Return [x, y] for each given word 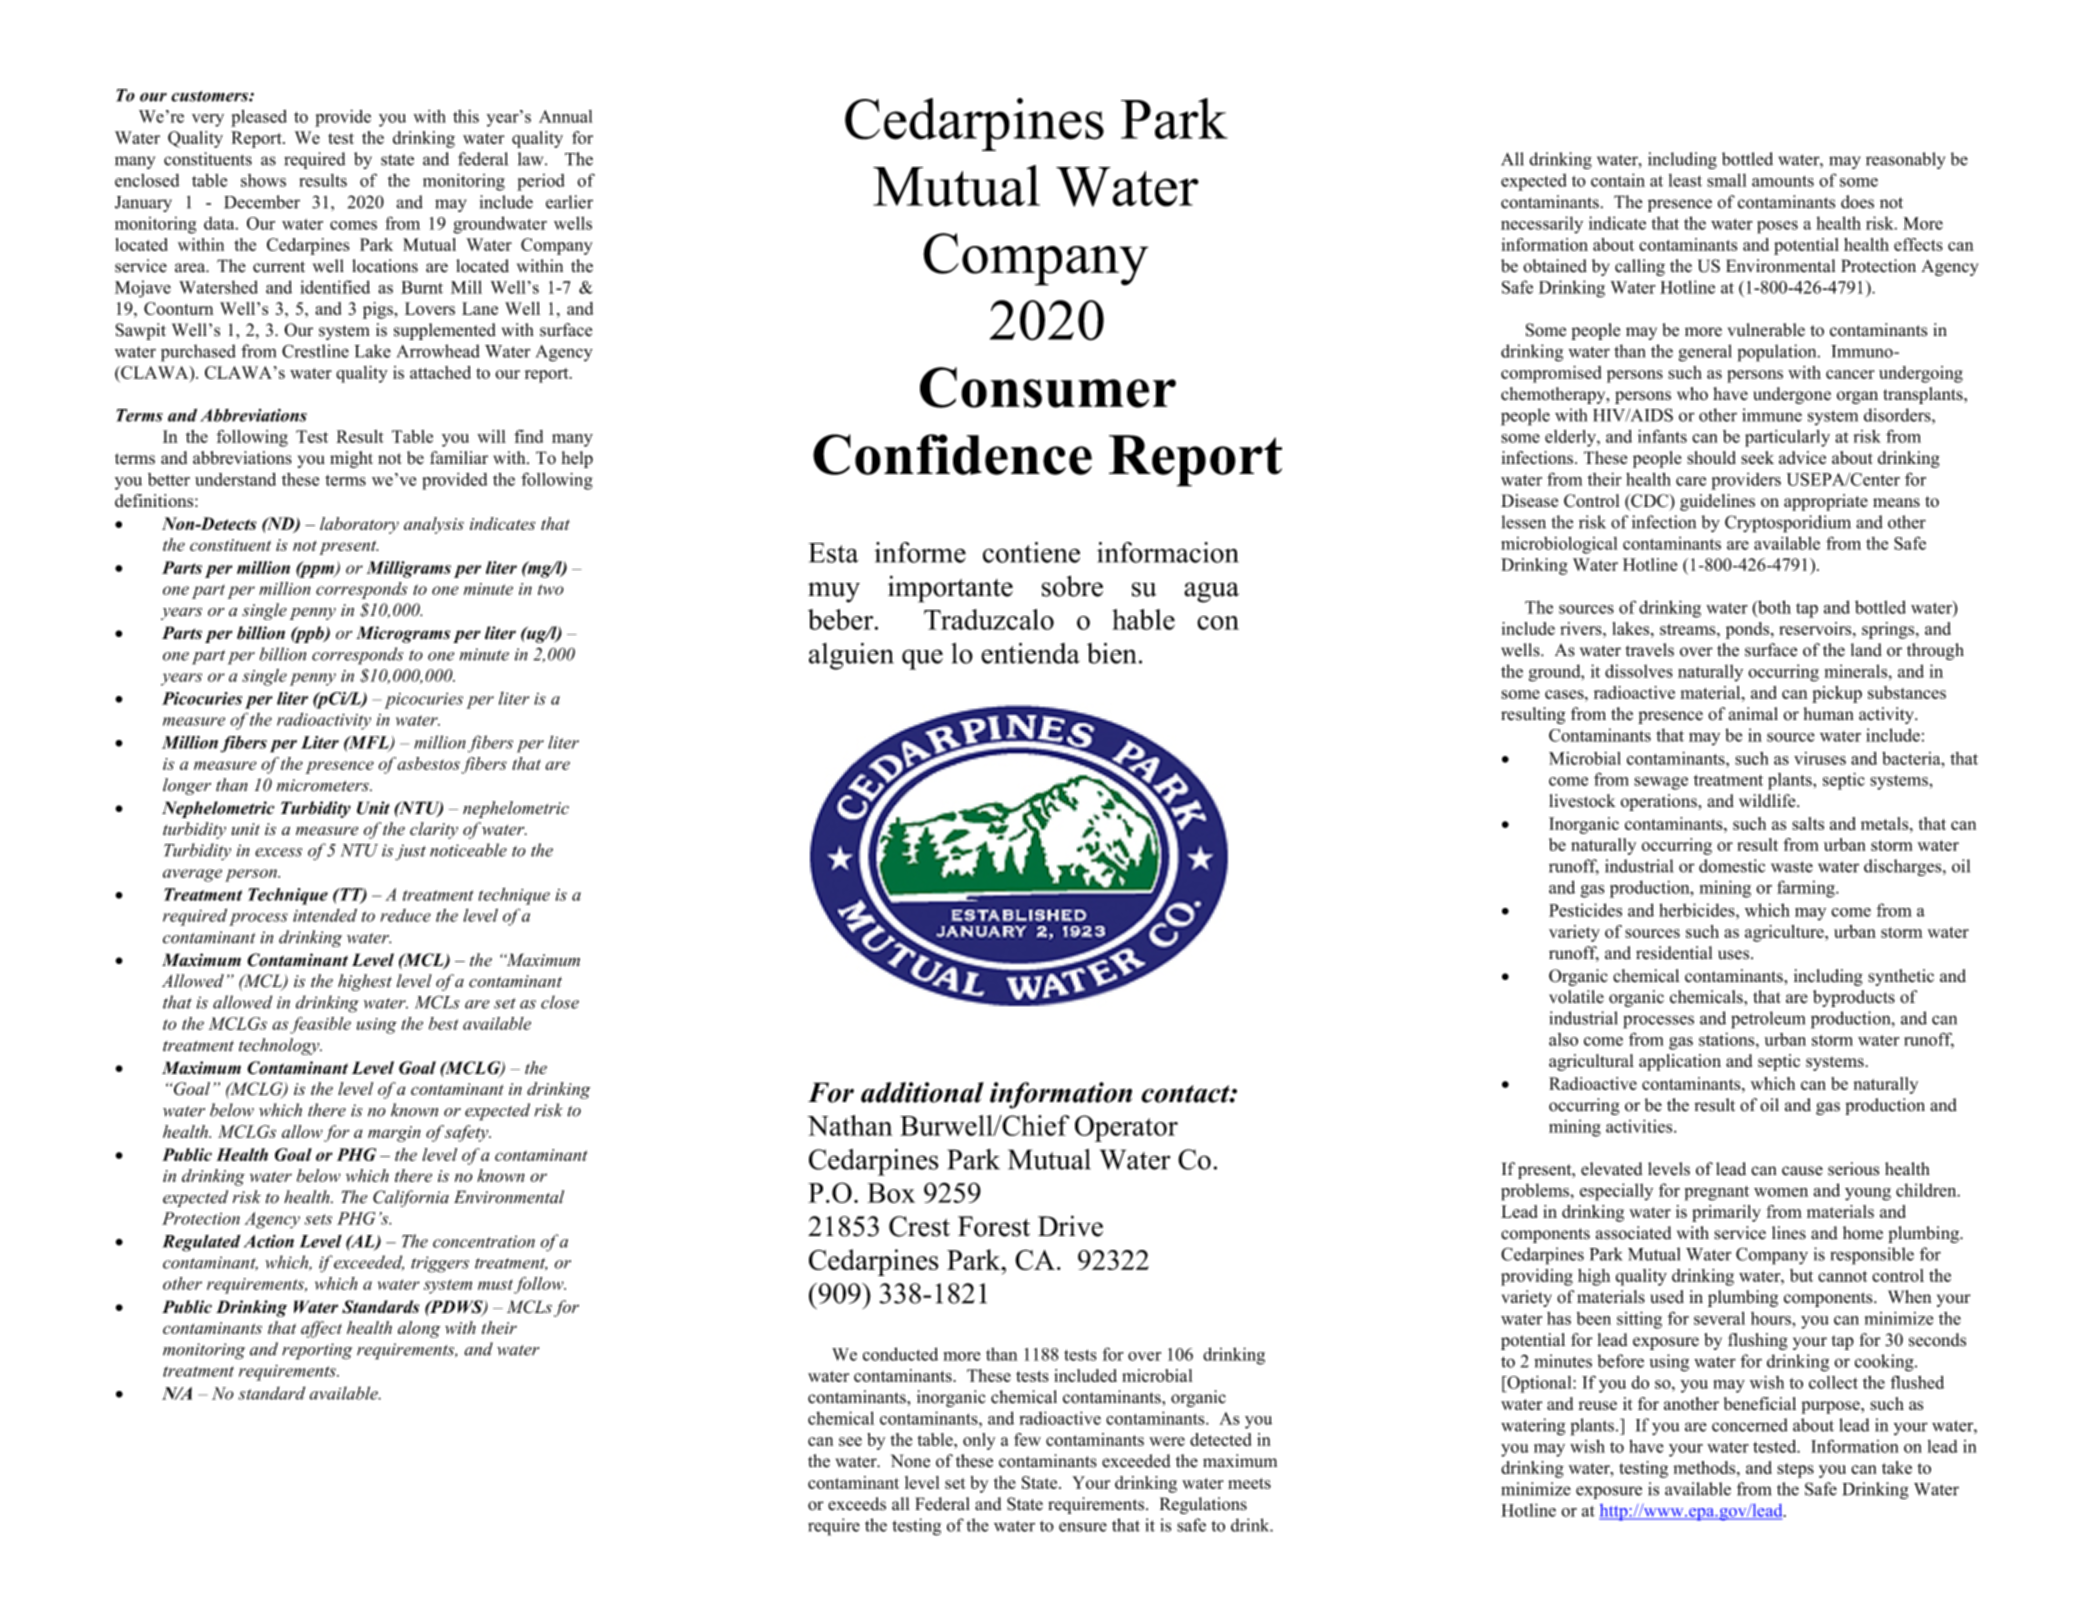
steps [1795, 1470]
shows [263, 180]
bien [1111, 653]
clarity [434, 830]
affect [321, 1329]
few [1027, 1439]
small [1727, 180]
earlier [569, 202]
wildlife [1768, 800]
